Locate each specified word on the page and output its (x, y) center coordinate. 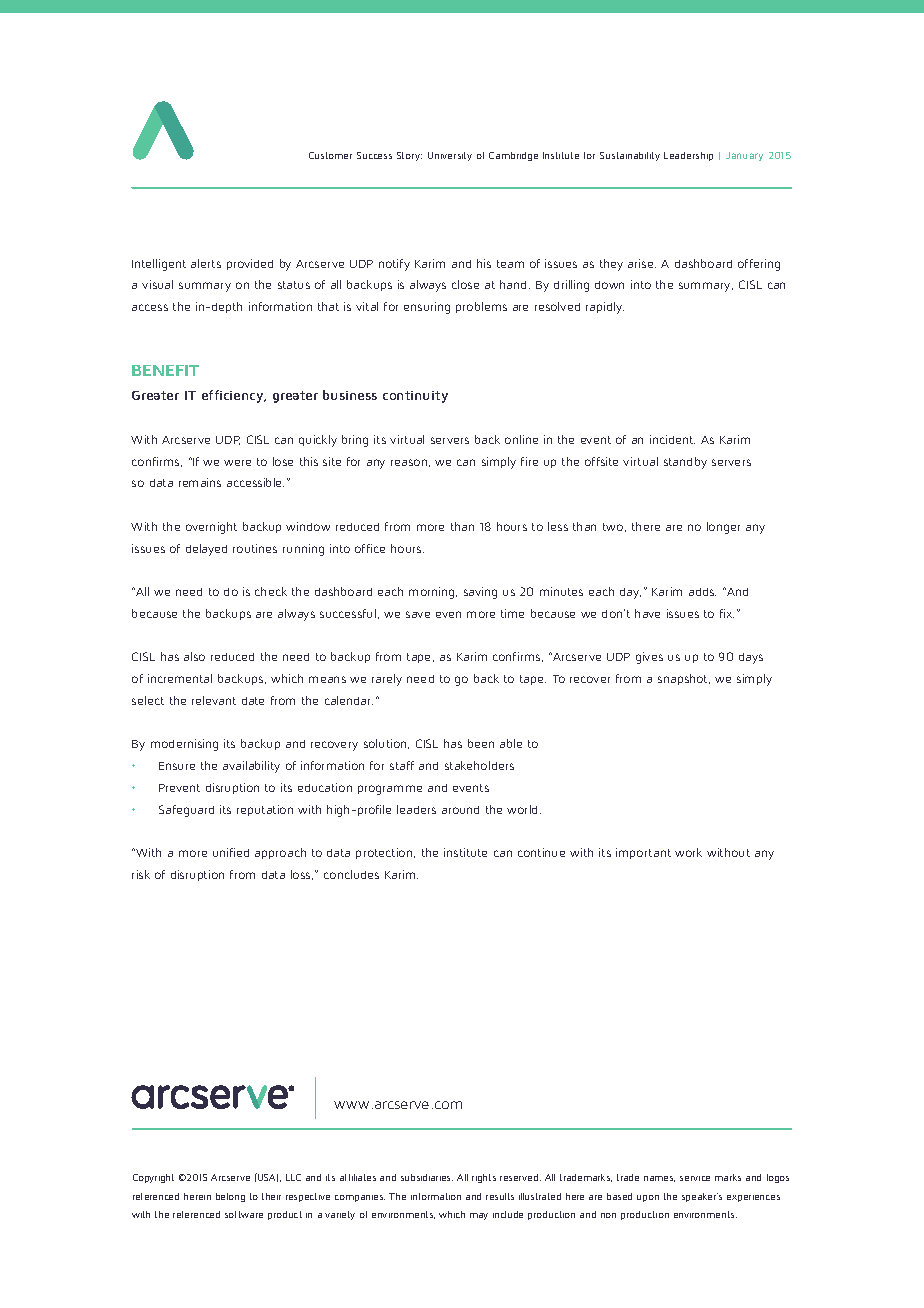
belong (230, 1197)
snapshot (684, 679)
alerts (206, 263)
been (481, 743)
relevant (214, 700)
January (744, 156)
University (450, 156)
